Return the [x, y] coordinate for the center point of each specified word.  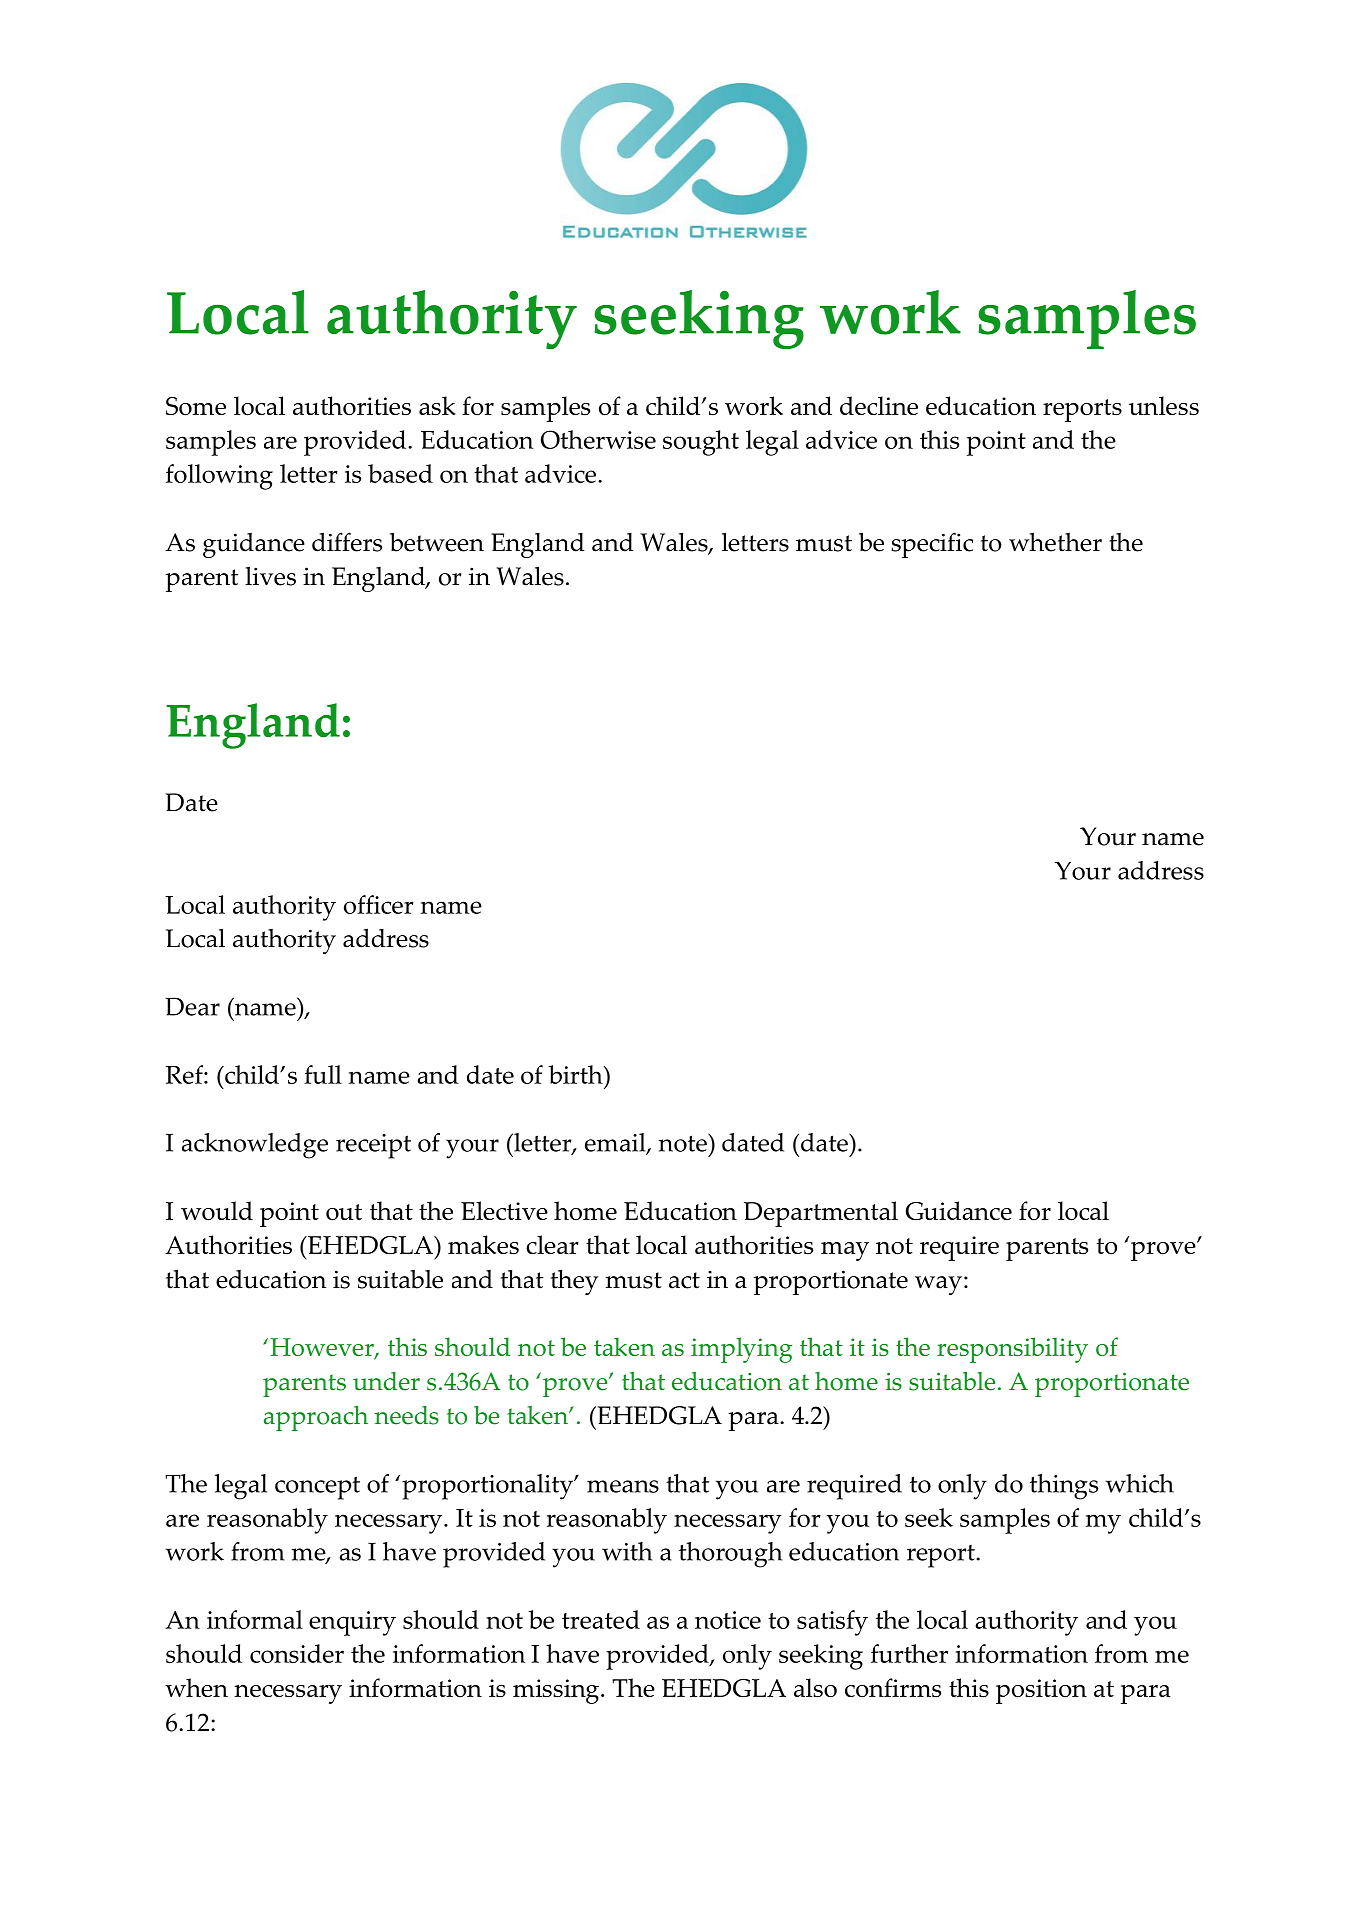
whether [1055, 542]
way [938, 1285]
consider [297, 1653]
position [1041, 1691]
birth [577, 1074]
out [344, 1212]
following [219, 477]
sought [701, 443]
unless [1164, 405]
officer [379, 904]
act [684, 1280]
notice [728, 1620]
